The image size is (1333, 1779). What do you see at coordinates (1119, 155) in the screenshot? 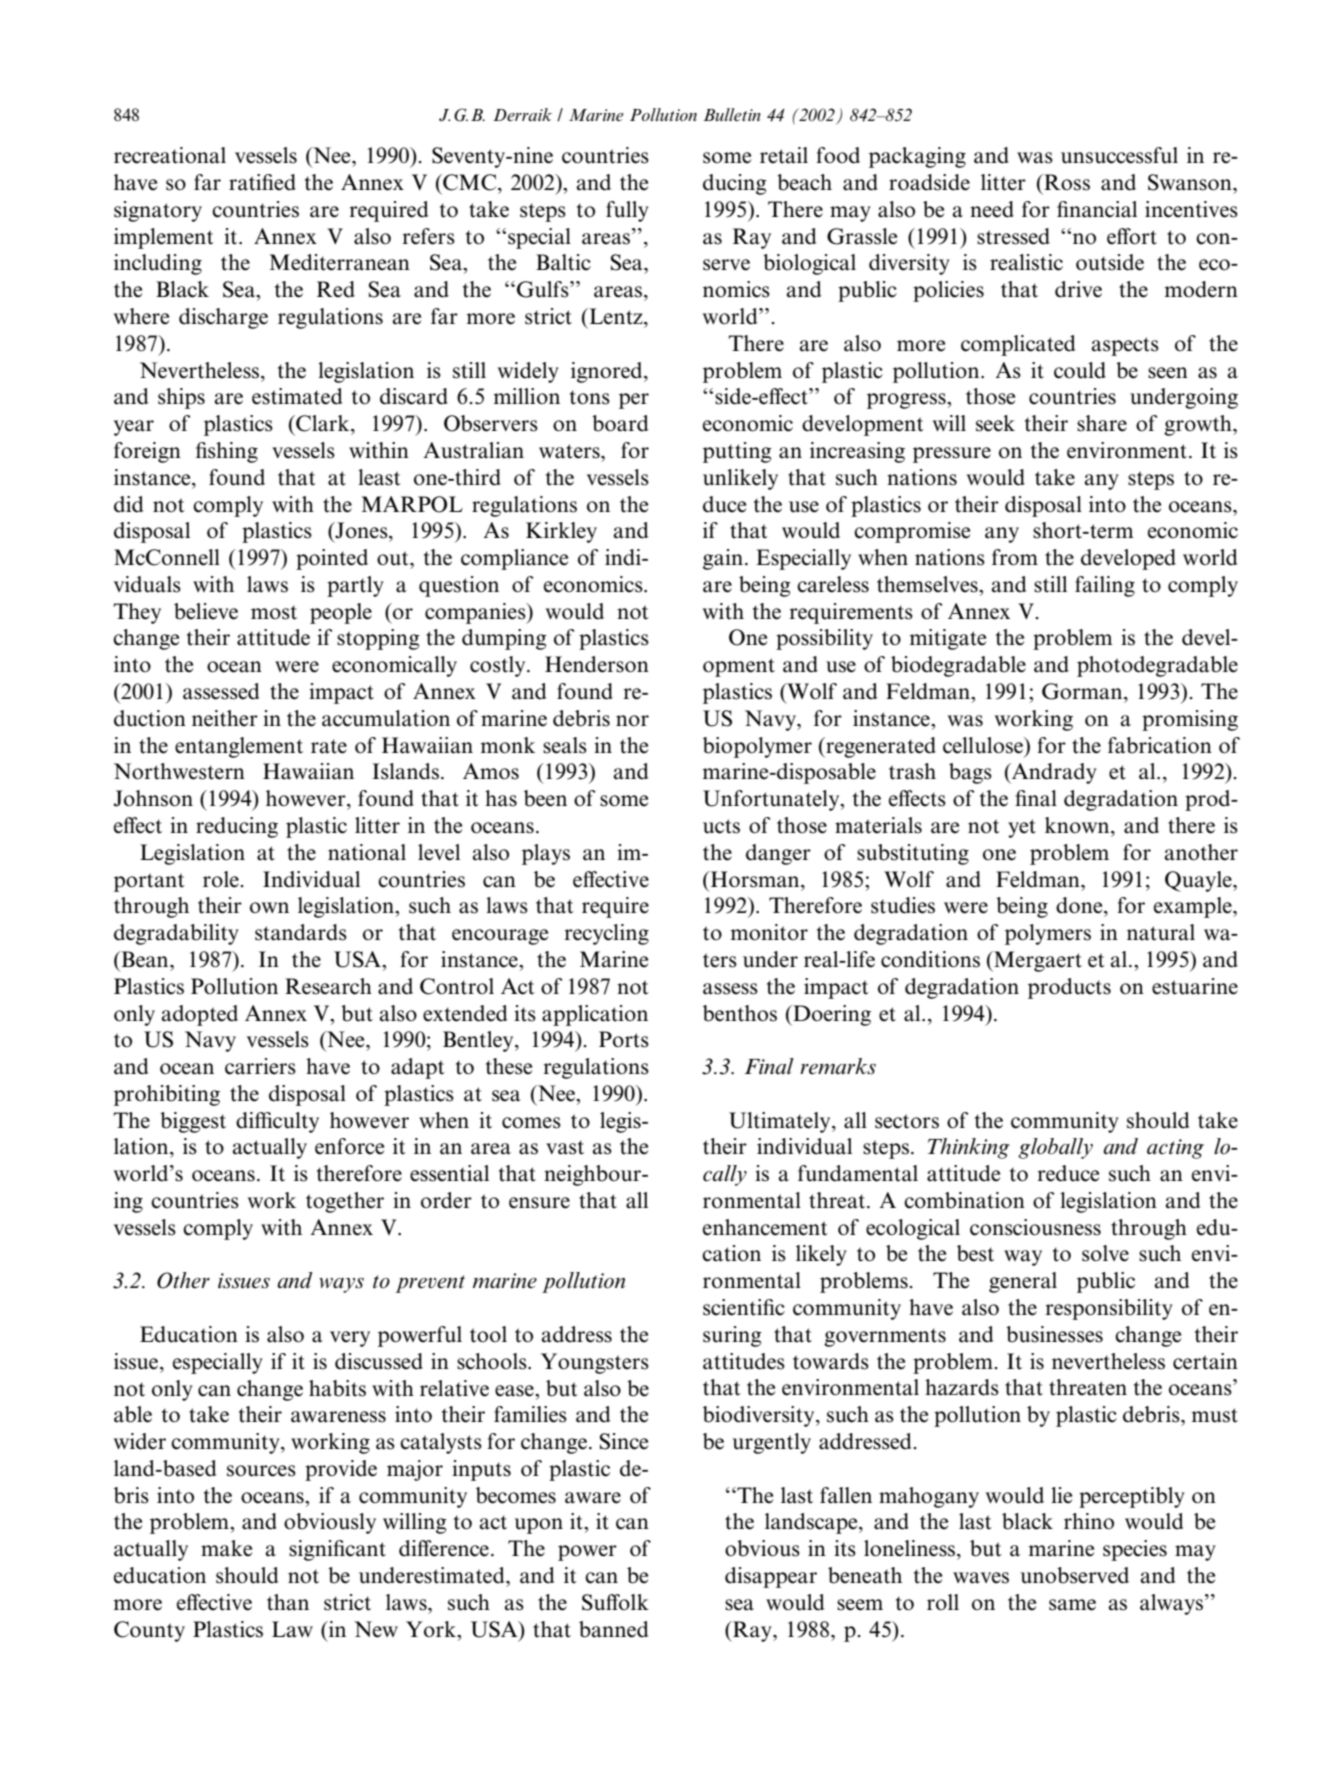
I see `unsuccessful` at bounding box center [1119, 155].
